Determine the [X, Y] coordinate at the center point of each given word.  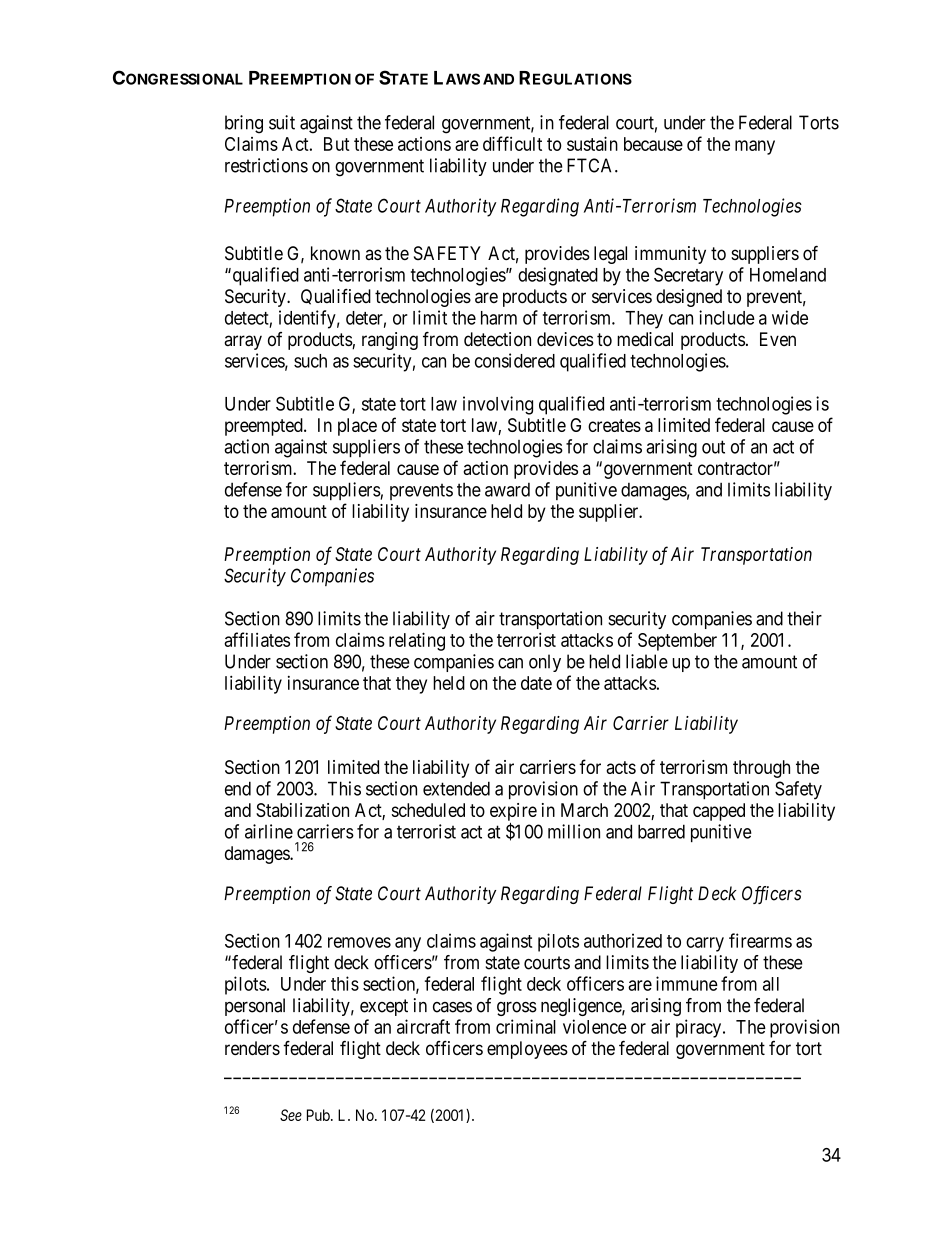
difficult [512, 143]
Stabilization [302, 810]
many [755, 147]
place [357, 427]
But [337, 144]
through [761, 769]
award [507, 490]
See [291, 1115]
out [713, 447]
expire [513, 812]
